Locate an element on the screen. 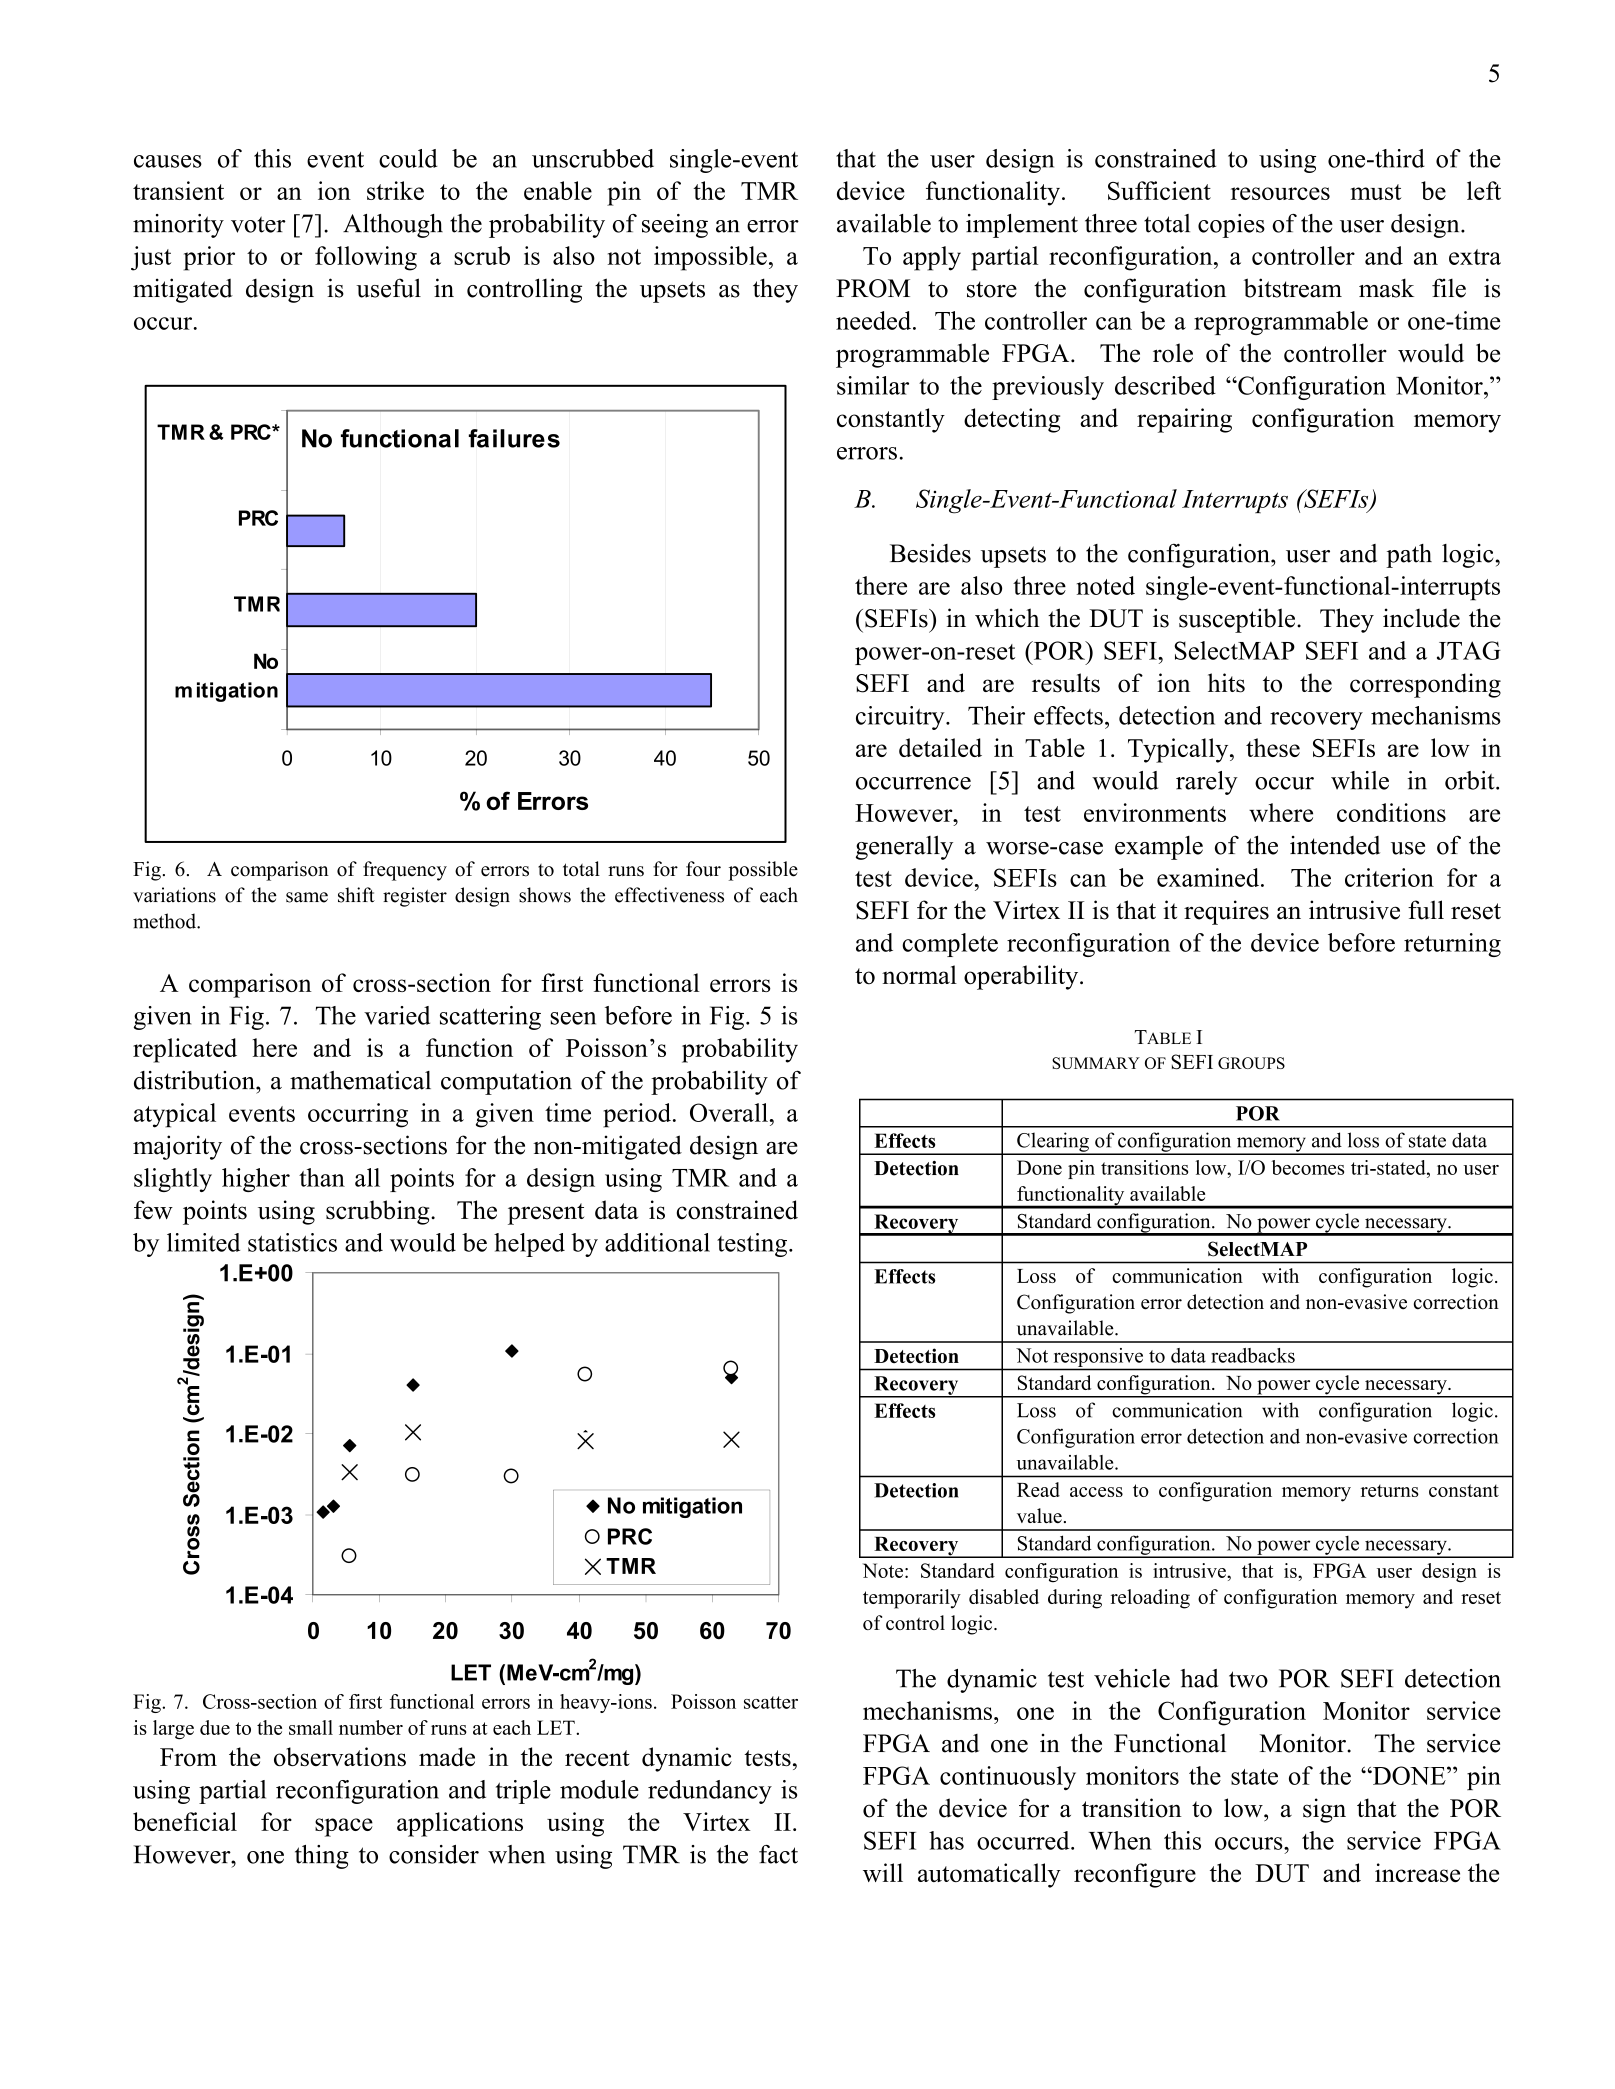  statistics is located at coordinates (292, 1242).
